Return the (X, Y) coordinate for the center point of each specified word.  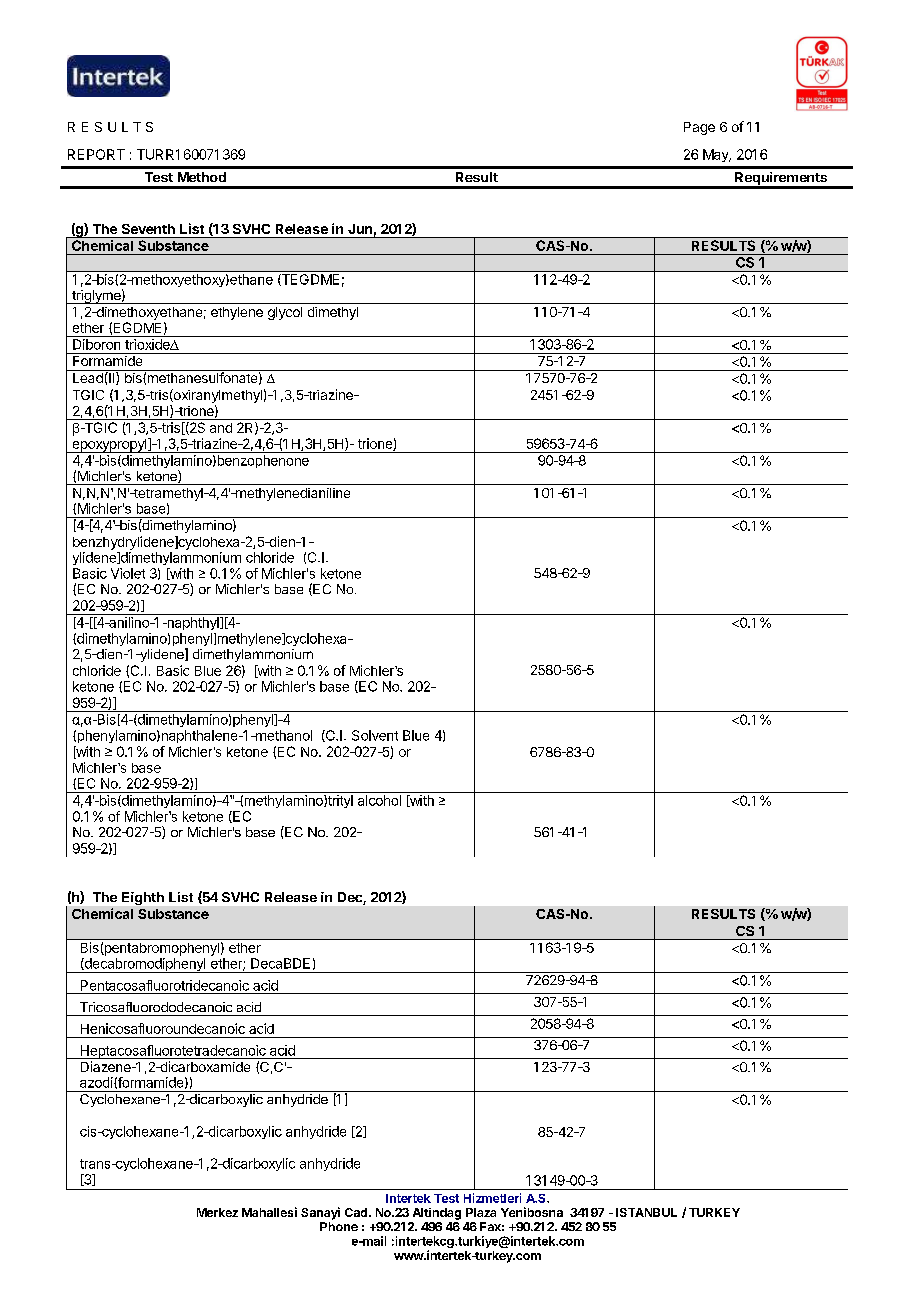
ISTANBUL (646, 1212)
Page (699, 128)
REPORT (96, 154)
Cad (356, 1212)
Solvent (375, 735)
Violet (128, 573)
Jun (360, 229)
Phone (339, 1226)
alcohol (379, 800)
